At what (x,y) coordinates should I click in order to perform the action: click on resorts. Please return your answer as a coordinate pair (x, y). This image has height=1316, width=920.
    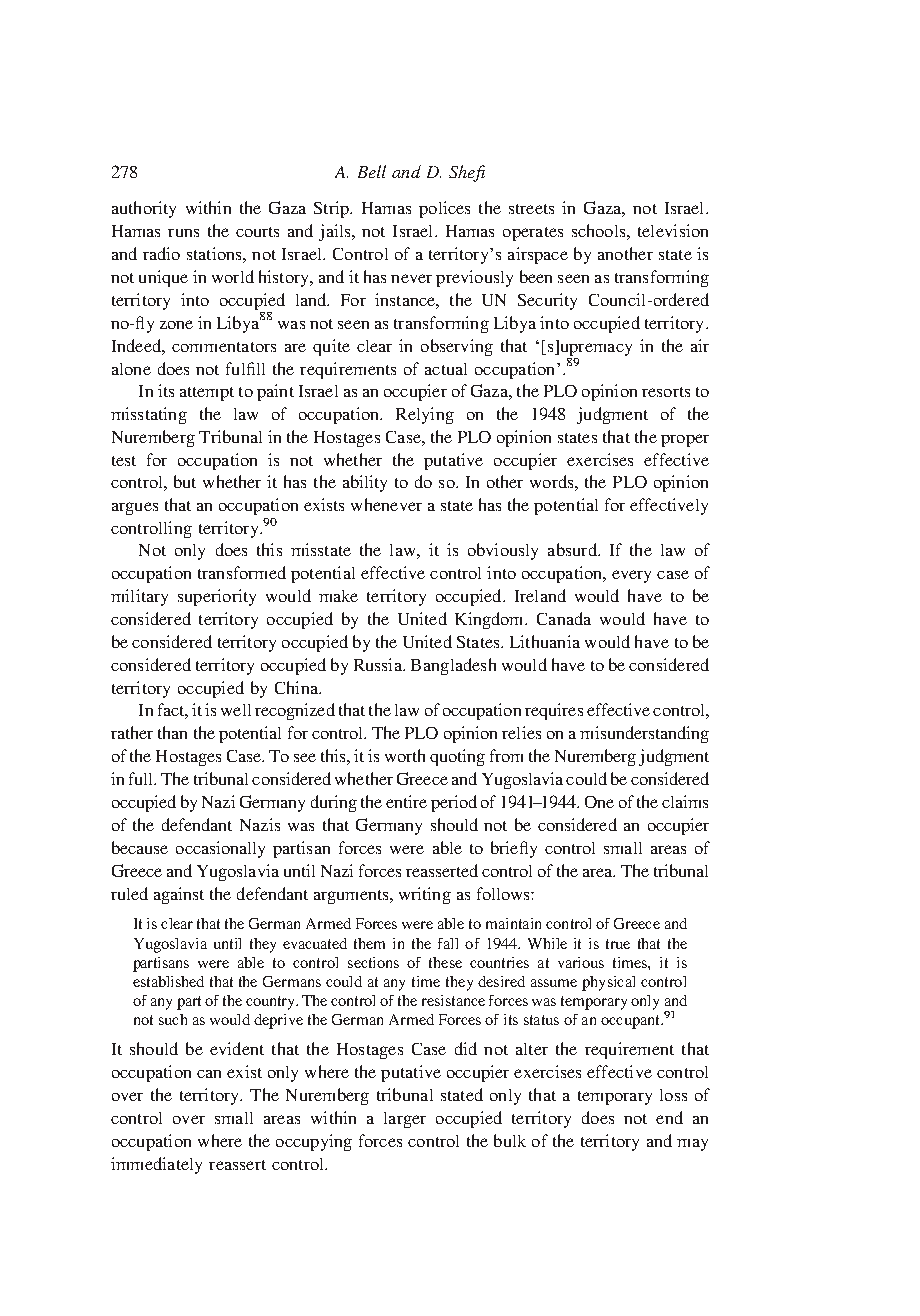
    Looking at the image, I should click on (666, 392).
